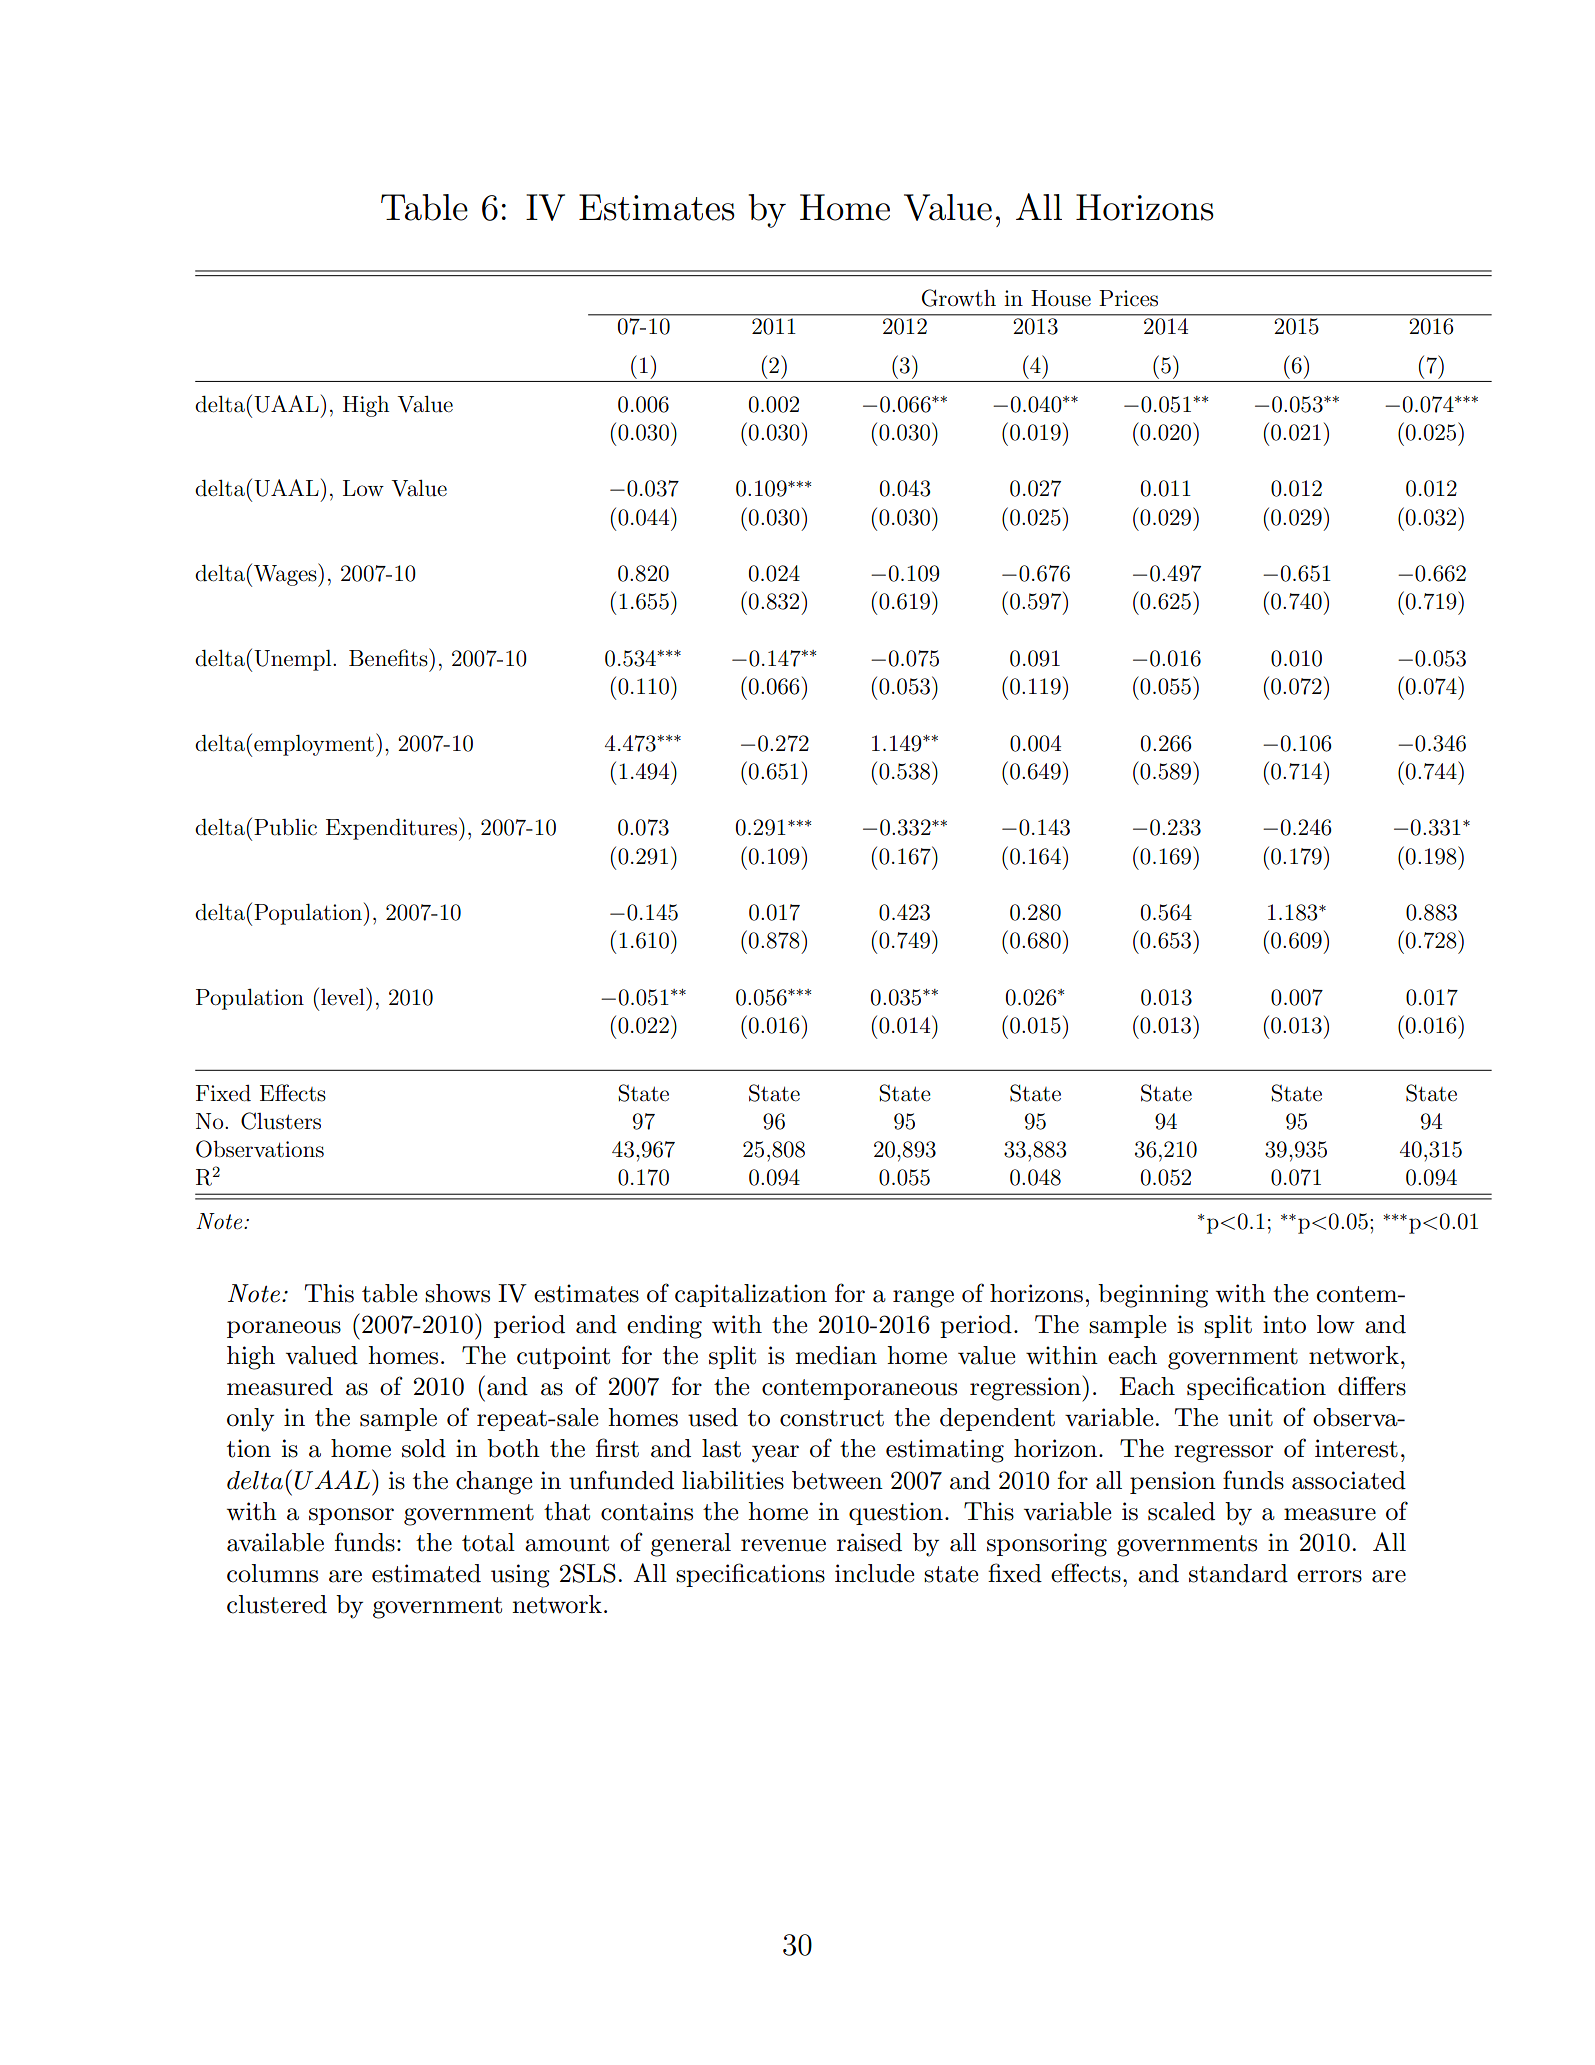 This screenshot has width=1595, height=2065. Describe the element at coordinates (281, 1121) in the screenshot. I see `Clusters` at that location.
